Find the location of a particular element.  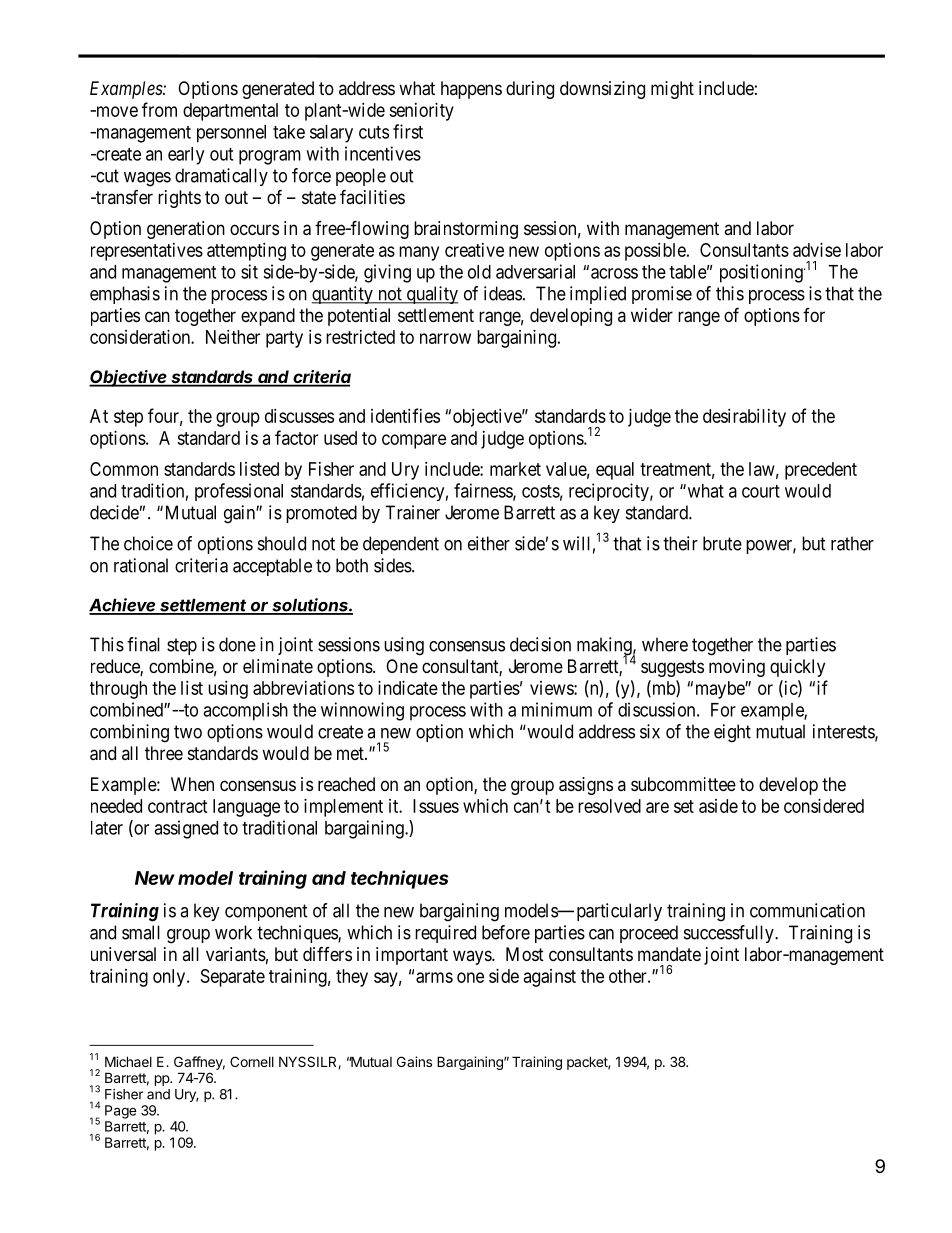

happens is located at coordinates (471, 90).
